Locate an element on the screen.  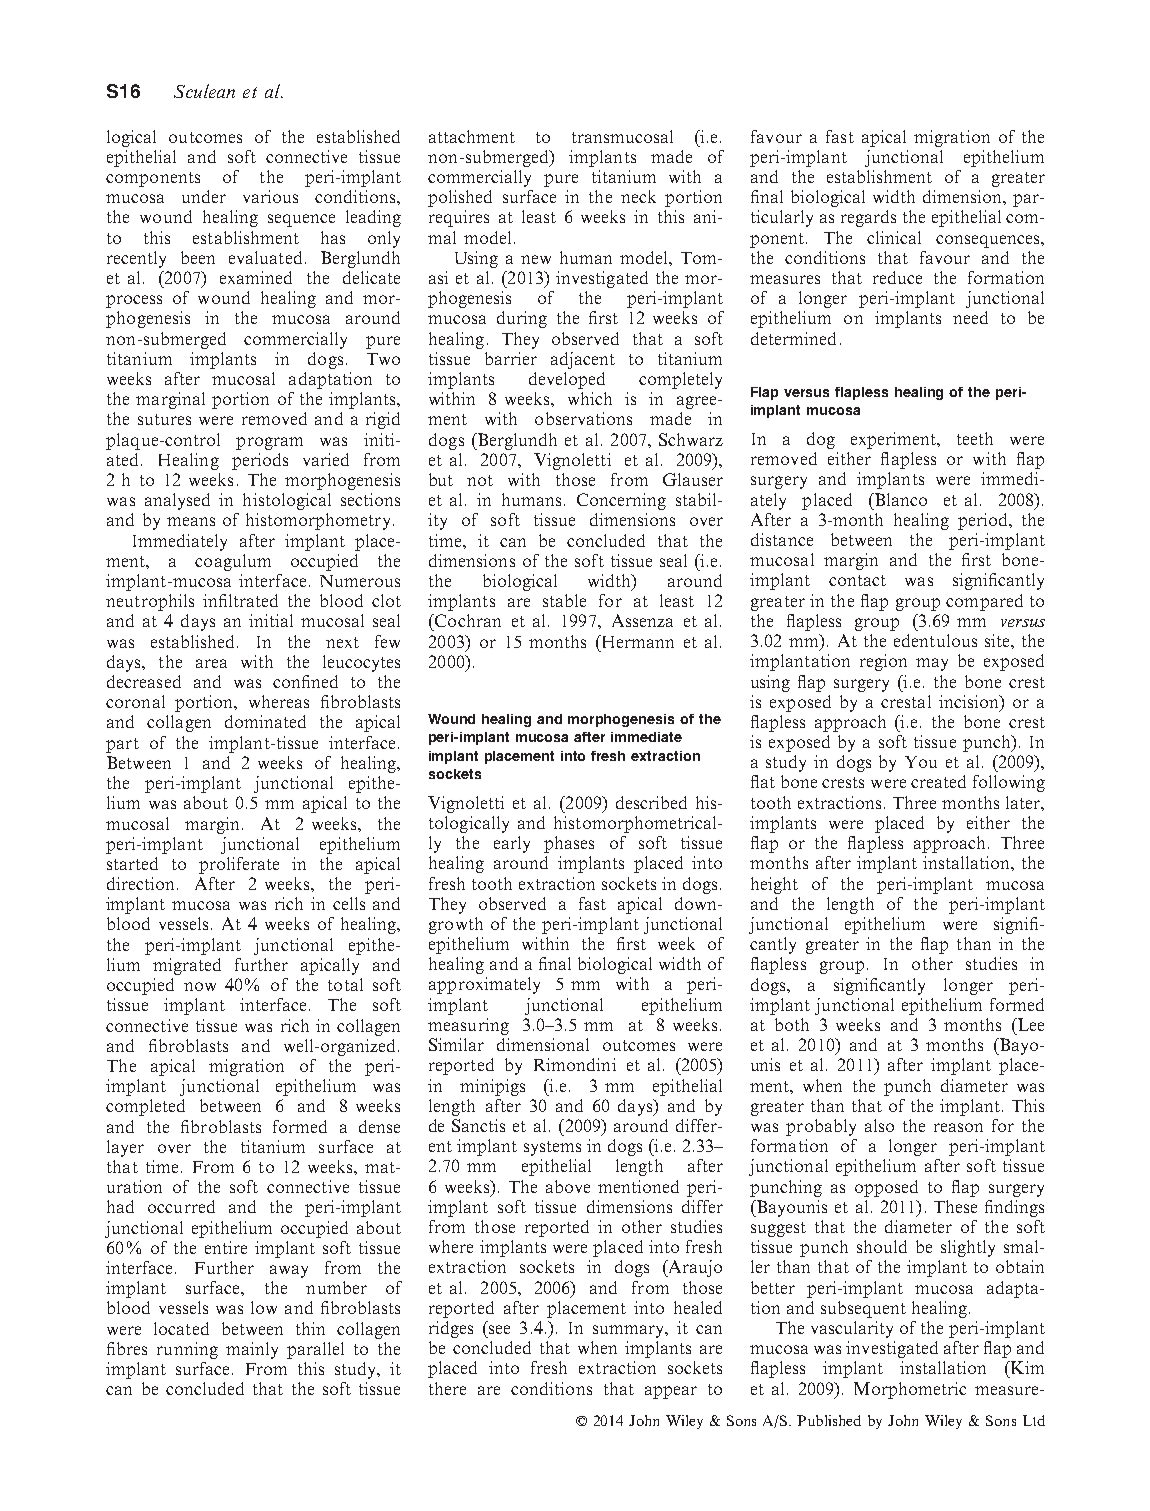
been is located at coordinates (198, 257).
